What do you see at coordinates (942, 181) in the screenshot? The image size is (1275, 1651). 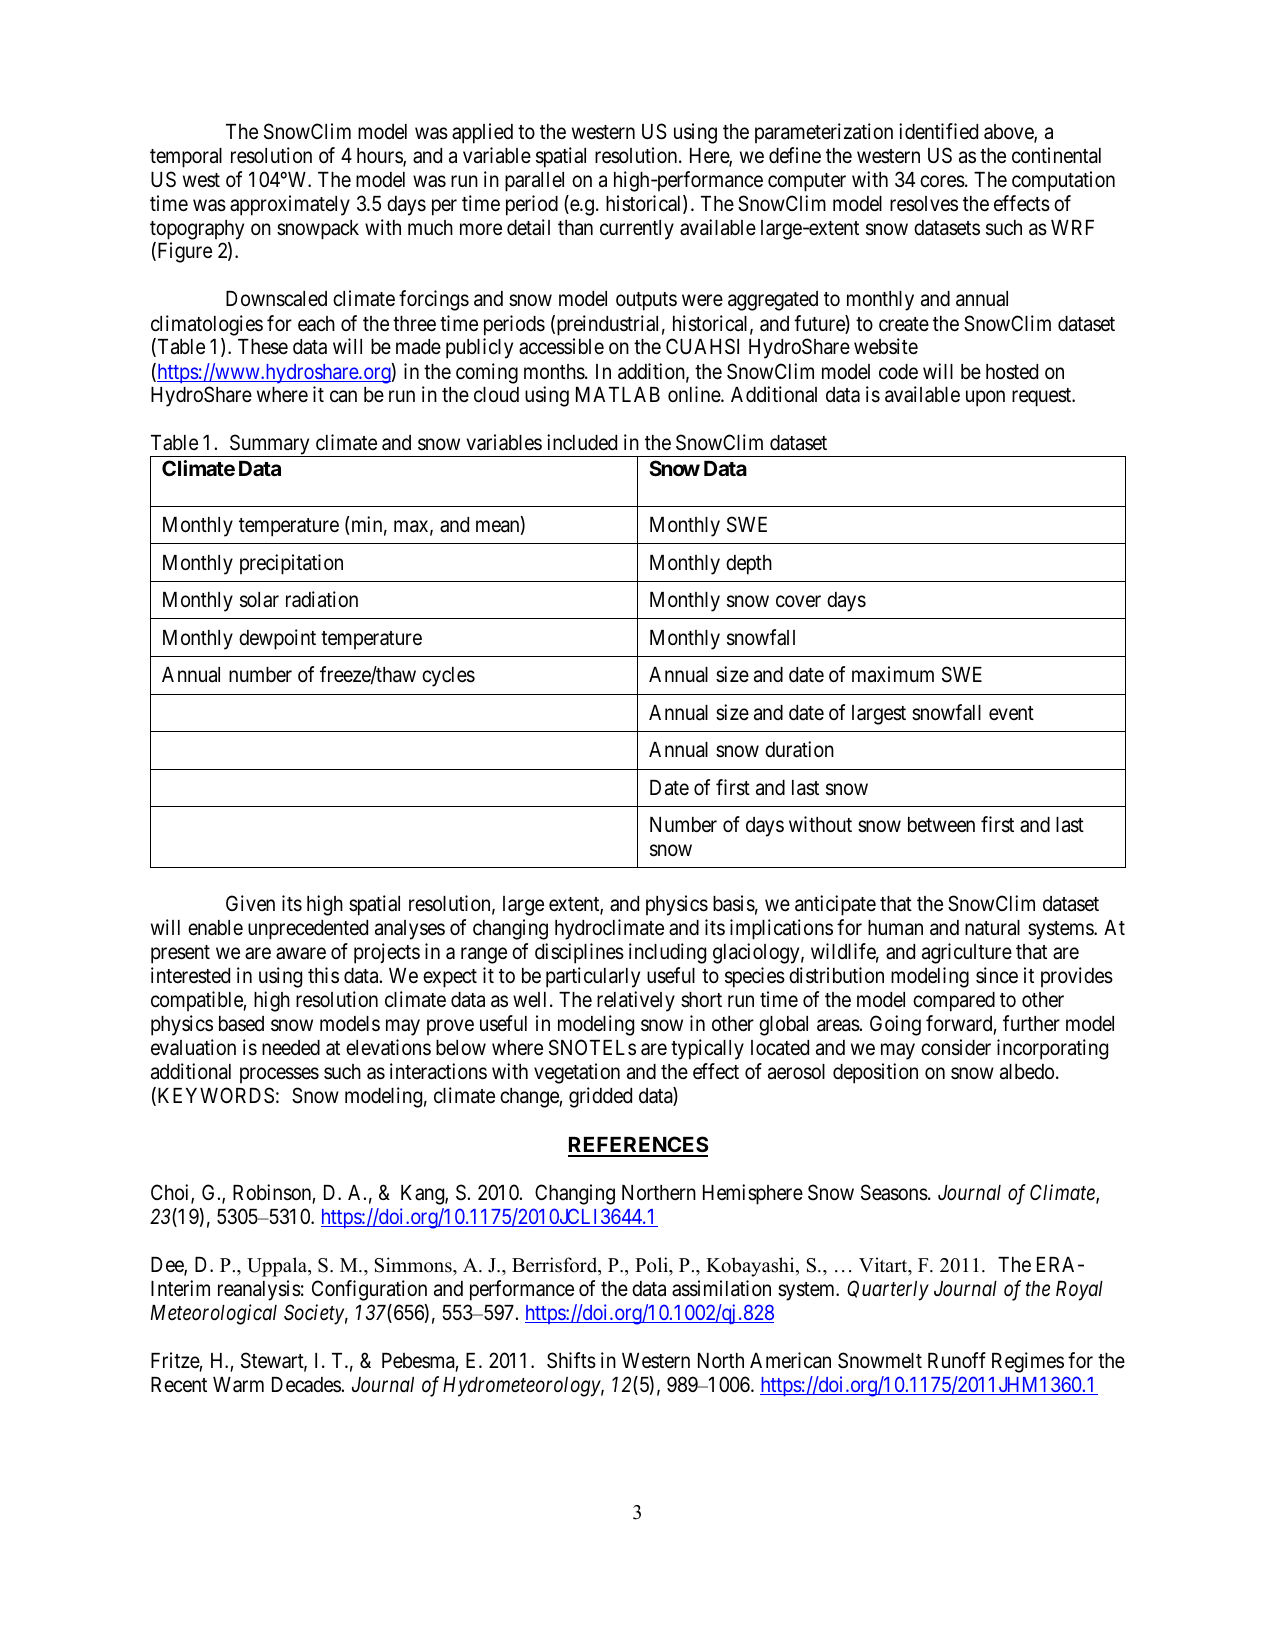 I see `cores` at bounding box center [942, 181].
